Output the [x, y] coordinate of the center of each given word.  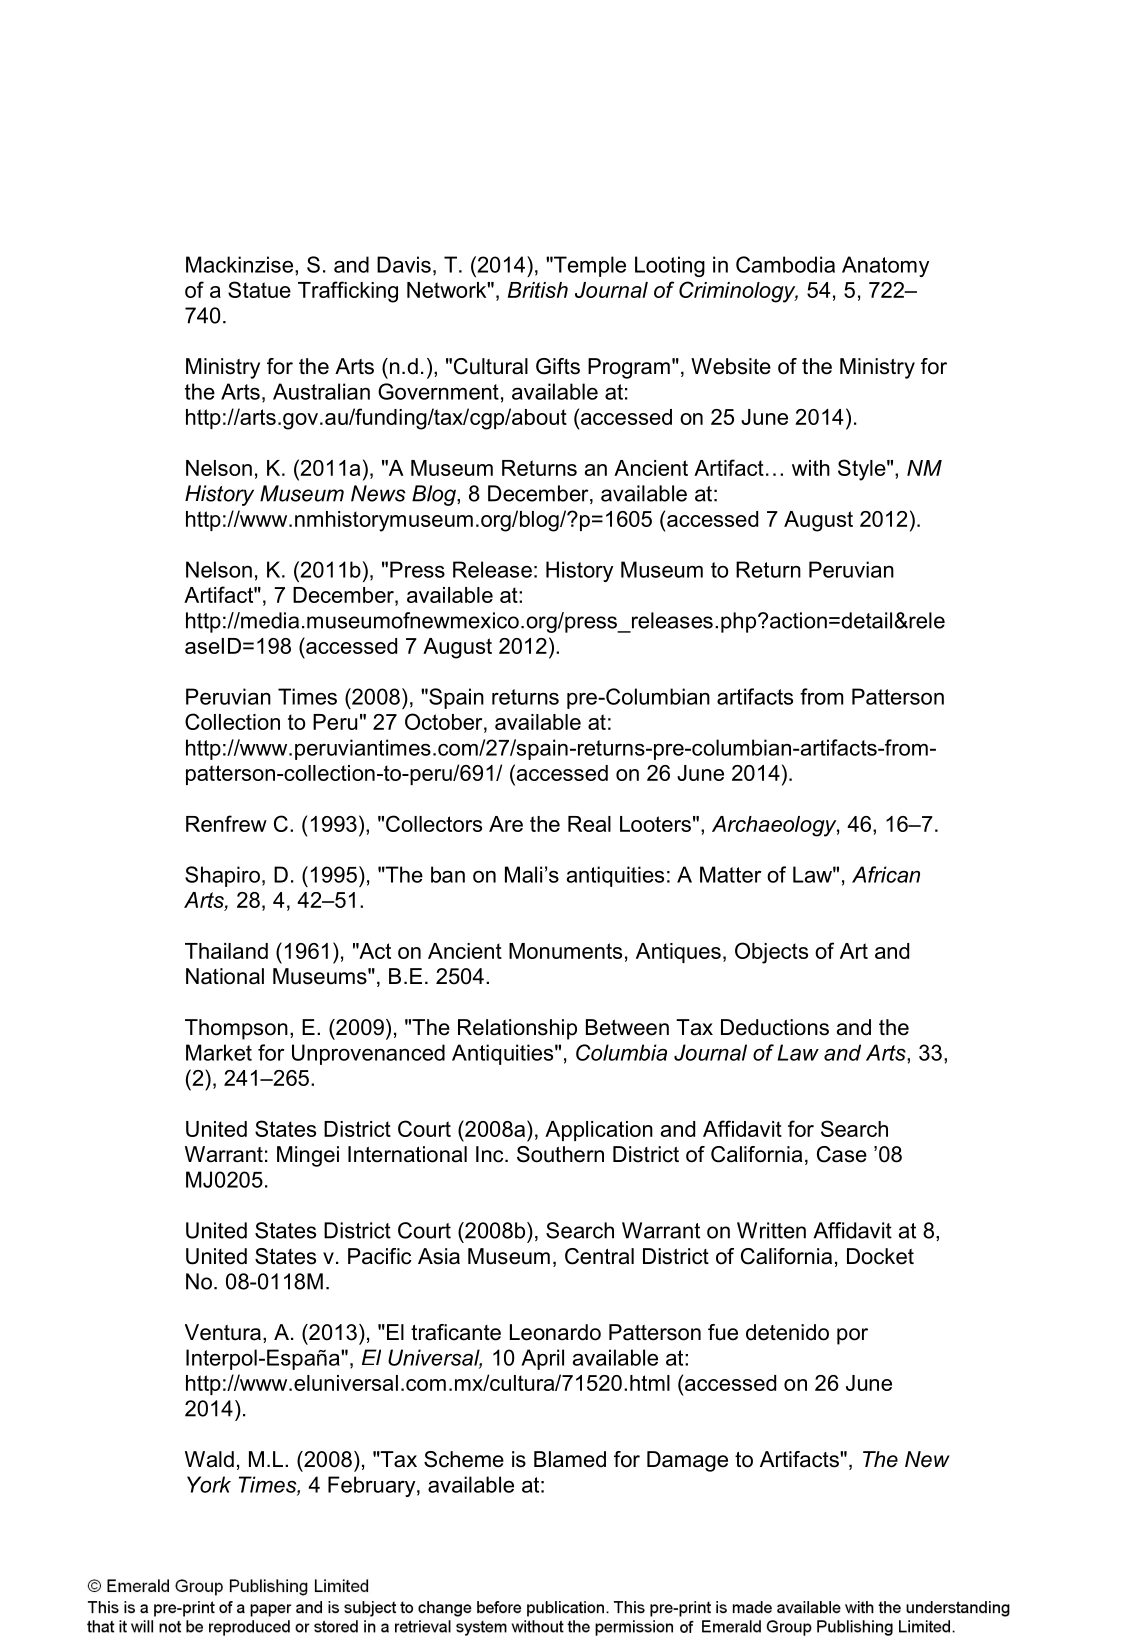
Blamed [570, 1459]
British [538, 290]
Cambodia [785, 264]
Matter [731, 874]
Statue [259, 289]
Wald [209, 1459]
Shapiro [222, 876]
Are [506, 824]
